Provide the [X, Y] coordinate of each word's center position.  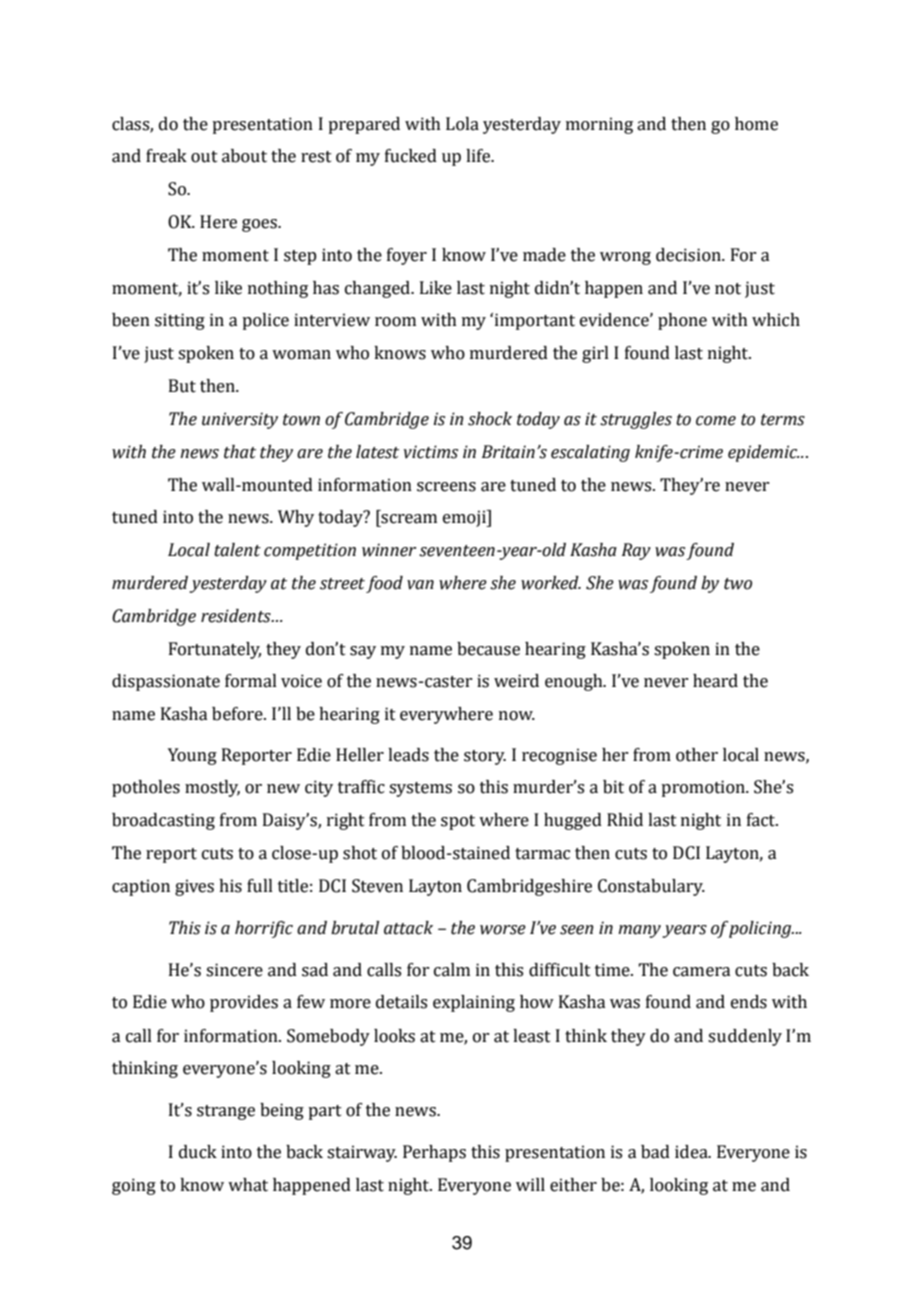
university [240, 420]
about [244, 156]
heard [715, 681]
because [488, 649]
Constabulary [651, 887]
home [756, 124]
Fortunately [215, 650]
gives [194, 887]
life [479, 156]
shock [490, 419]
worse [503, 930]
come [716, 421]
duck [198, 1152]
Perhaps [434, 1153]
